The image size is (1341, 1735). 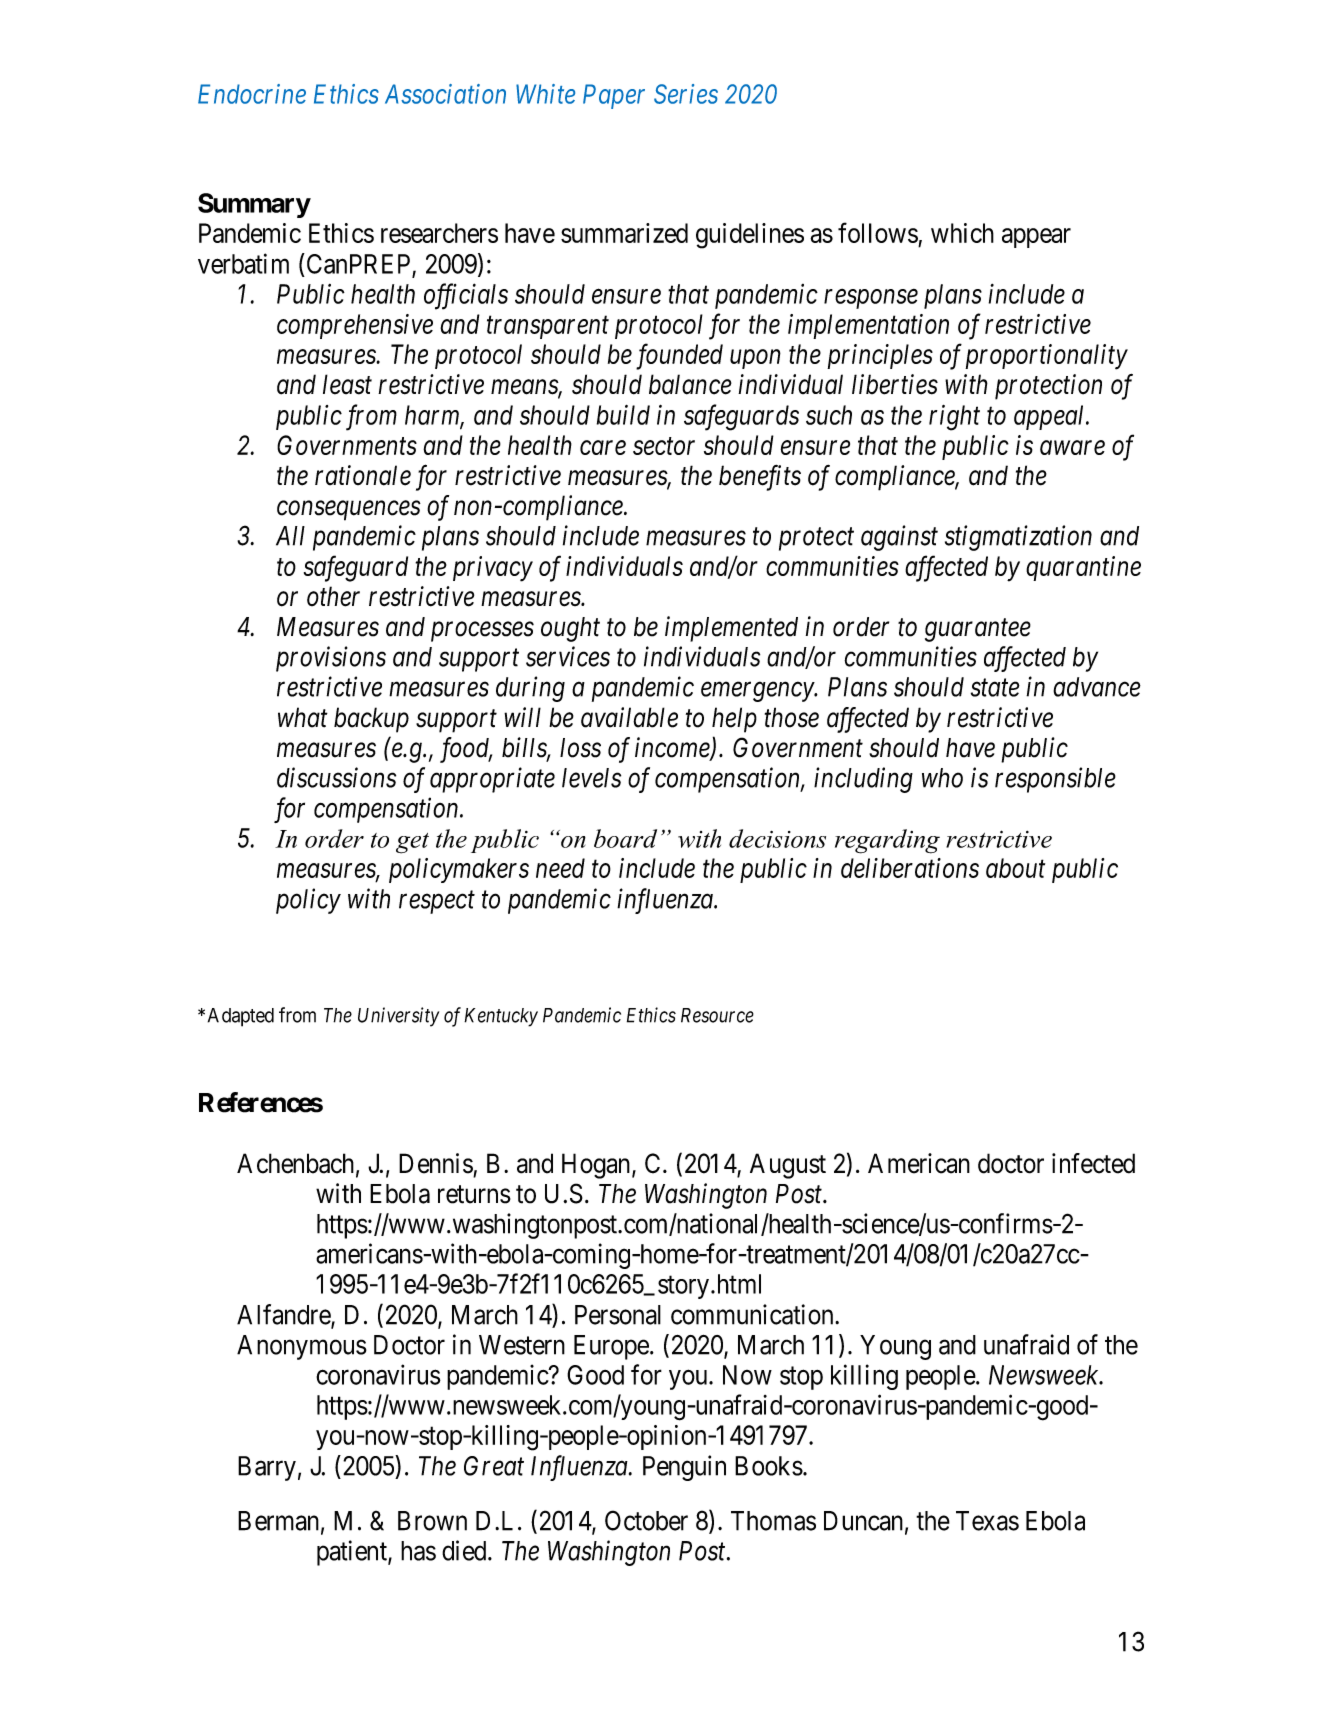 What do you see at coordinates (625, 838) in the image?
I see `board` at bounding box center [625, 838].
